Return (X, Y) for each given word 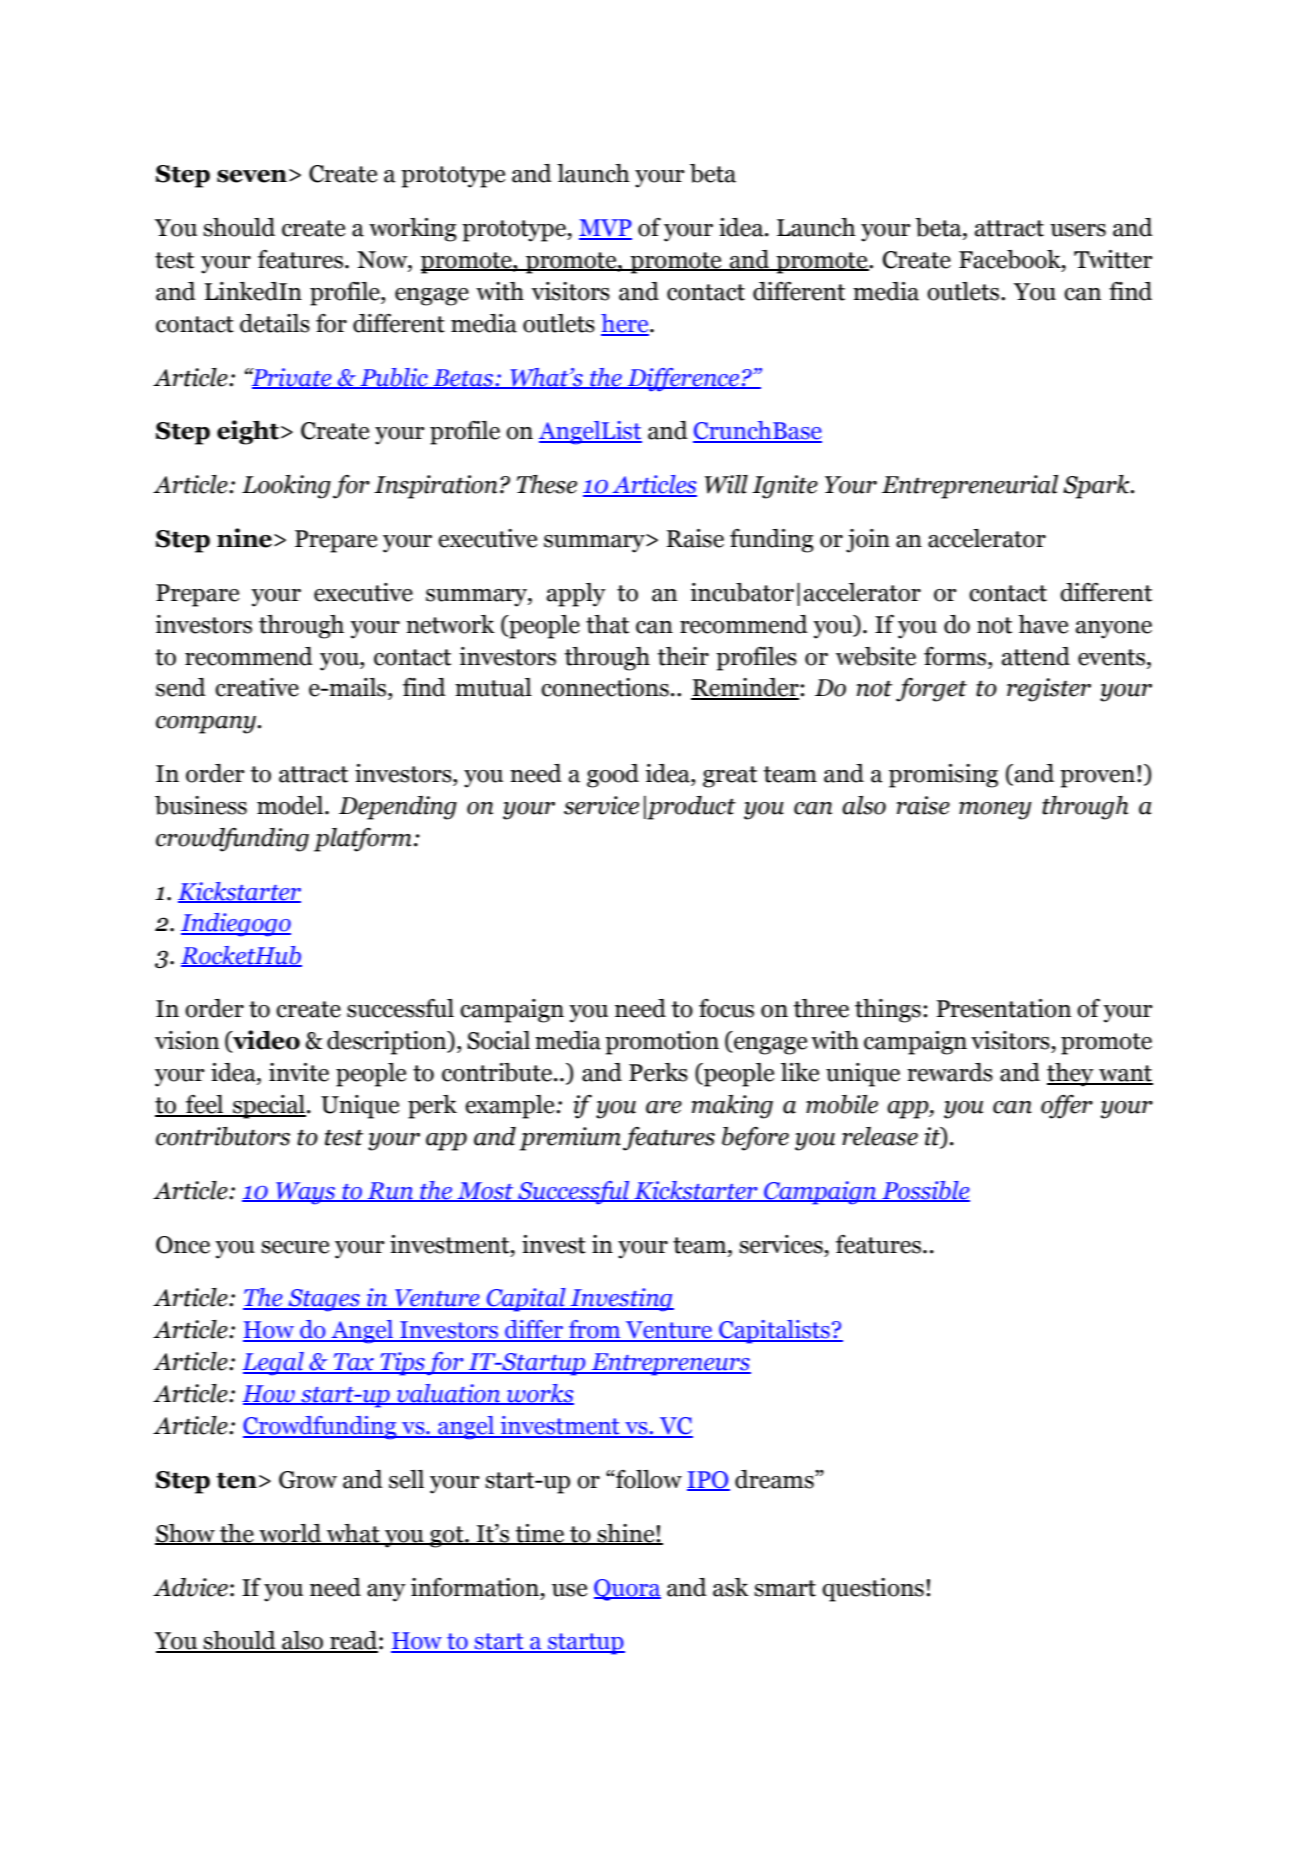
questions (873, 1590)
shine (626, 1534)
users (1078, 230)
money (995, 811)
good (613, 776)
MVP (605, 229)
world (290, 1534)
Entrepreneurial (970, 487)
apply (576, 595)
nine (244, 538)
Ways (306, 1193)
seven (252, 176)
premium (570, 1139)
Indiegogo (236, 925)
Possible (925, 1191)
